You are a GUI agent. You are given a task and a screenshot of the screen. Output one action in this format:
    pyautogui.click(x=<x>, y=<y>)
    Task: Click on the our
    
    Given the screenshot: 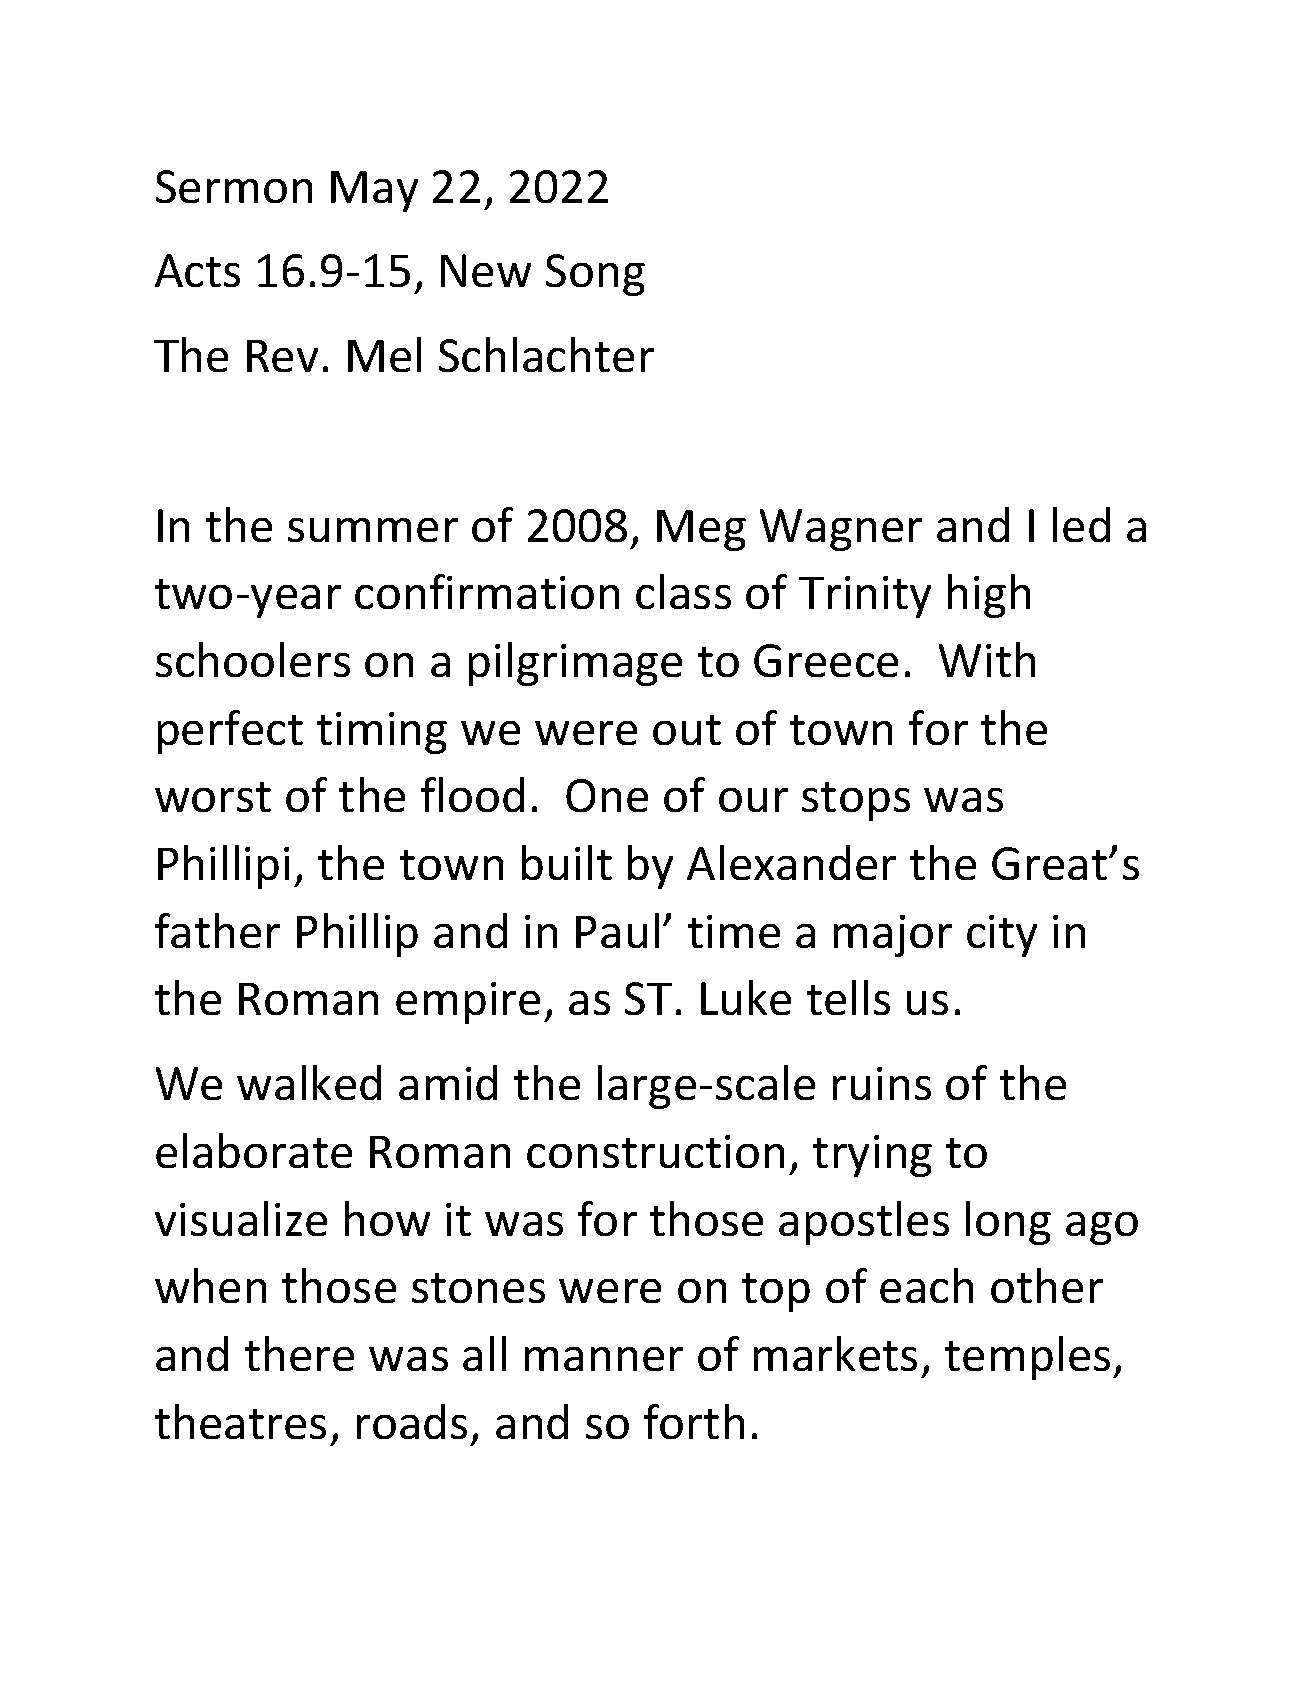 What is the action you would take?
    pyautogui.click(x=753, y=800)
